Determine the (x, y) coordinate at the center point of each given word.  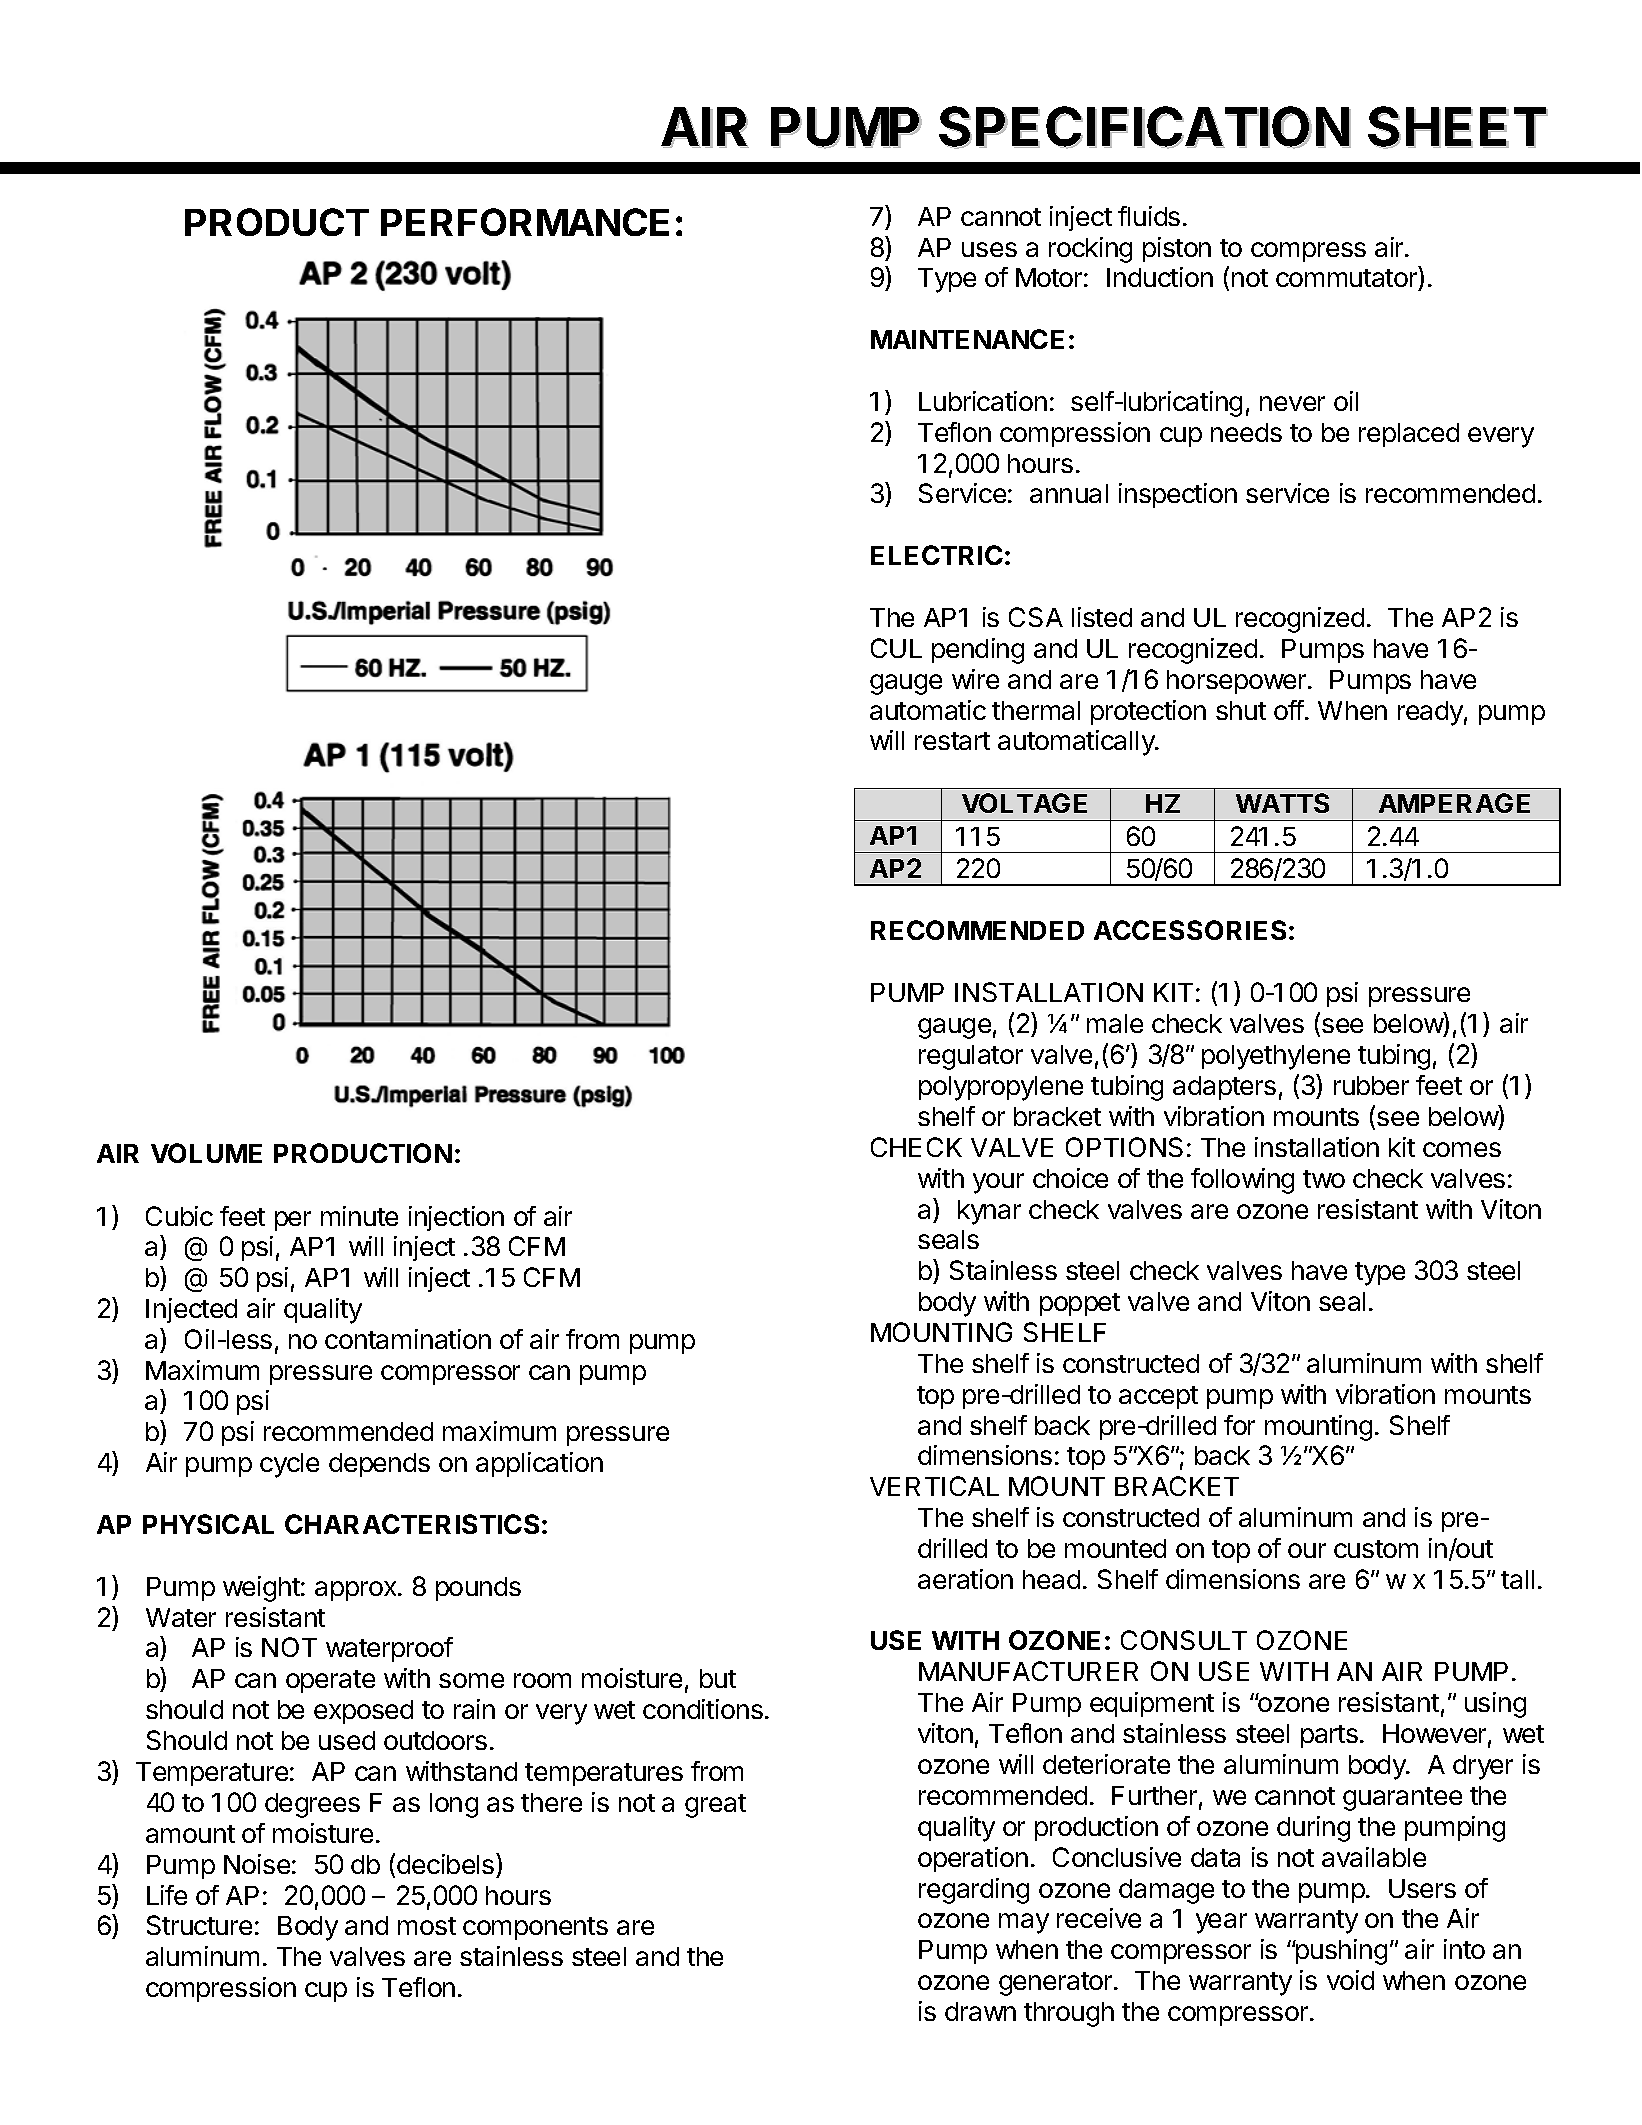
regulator (971, 1057)
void (1350, 1980)
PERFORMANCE (525, 222)
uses (989, 249)
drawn (980, 2011)
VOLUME (206, 1153)
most (427, 1926)
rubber (1371, 1085)
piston (1177, 249)
